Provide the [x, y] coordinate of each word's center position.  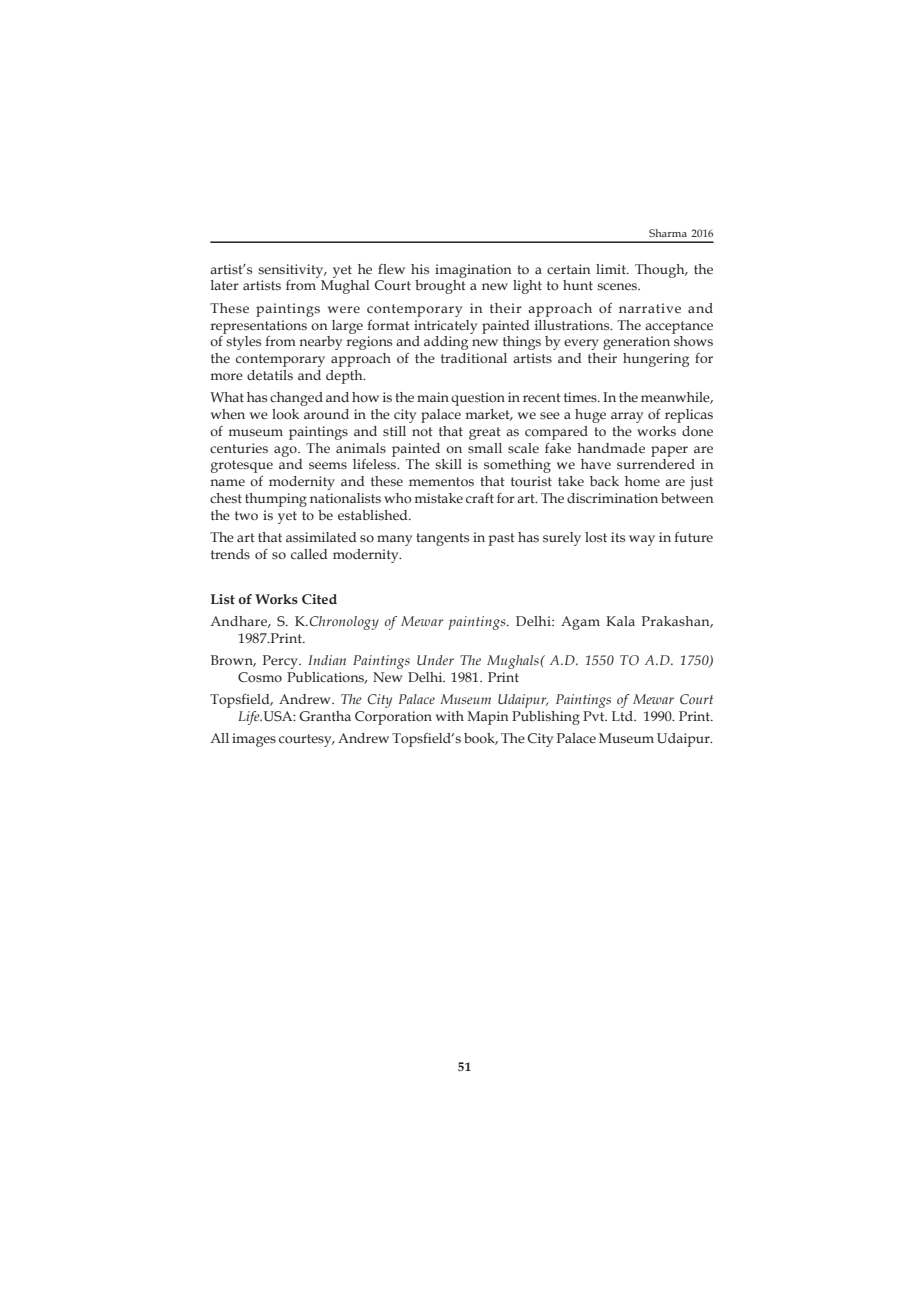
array [627, 417]
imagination [473, 271]
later [225, 285]
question [478, 399]
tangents [442, 539]
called [309, 554]
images [254, 740]
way [642, 540]
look [285, 414]
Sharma [668, 233]
